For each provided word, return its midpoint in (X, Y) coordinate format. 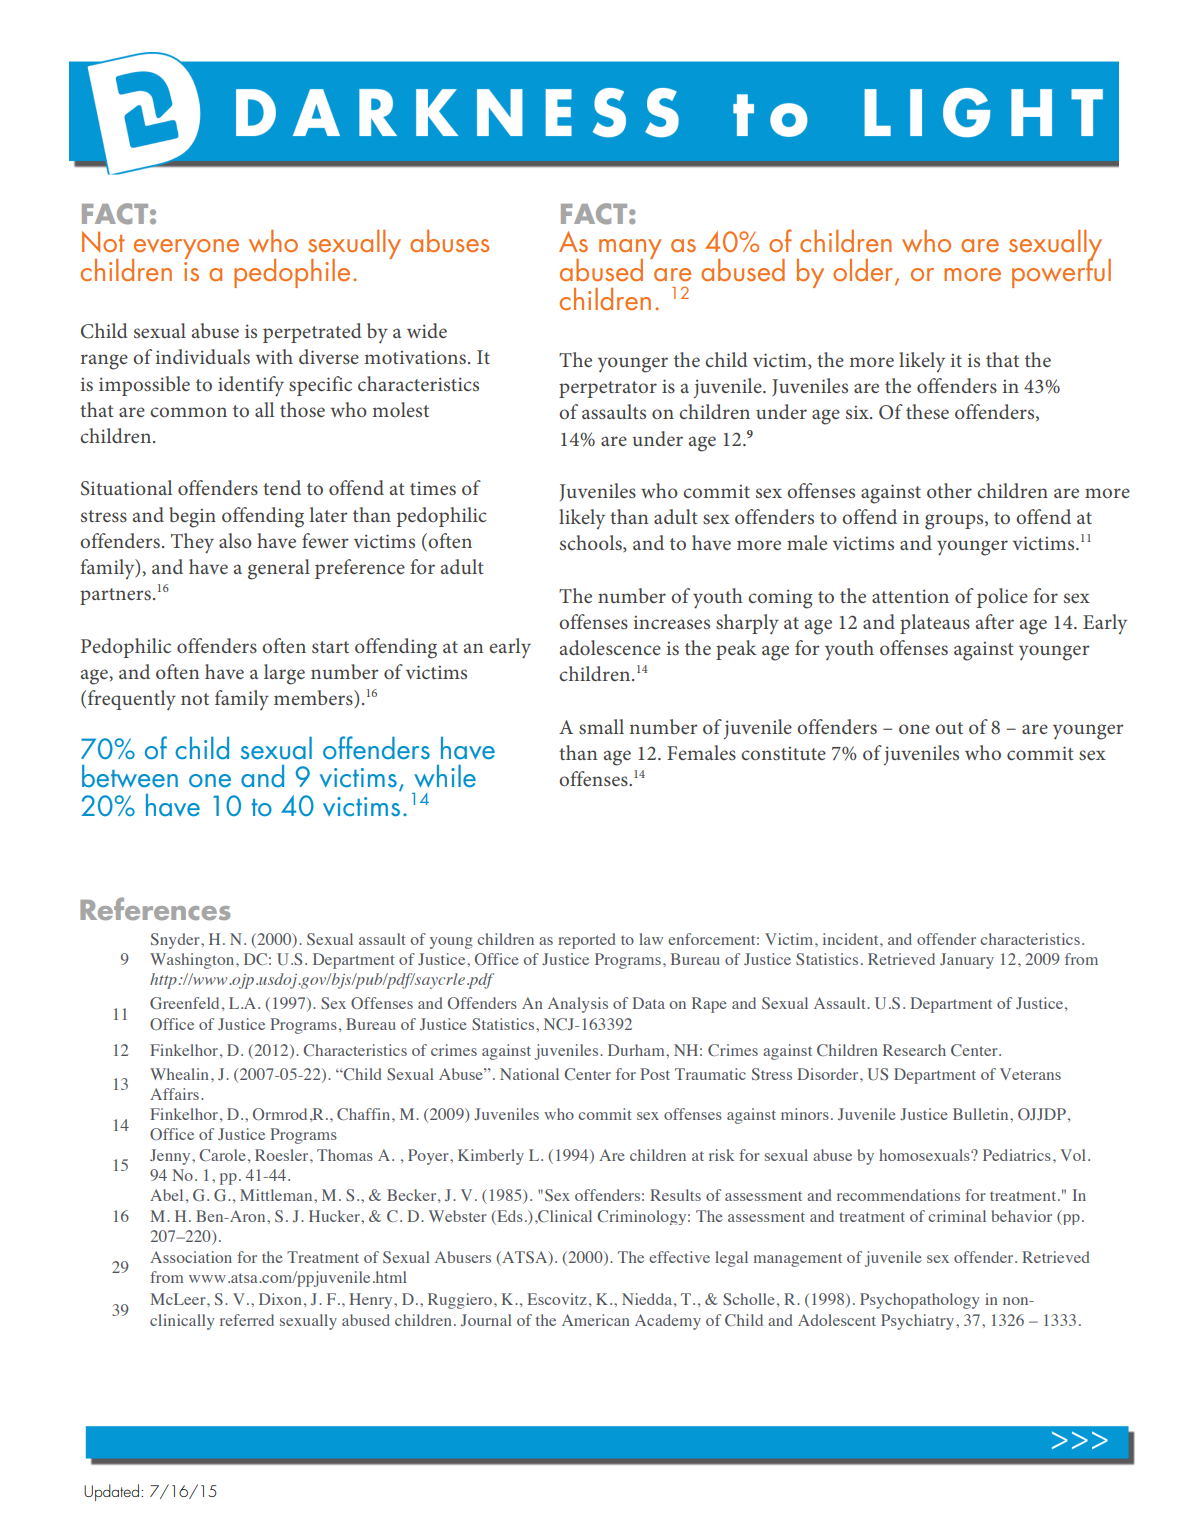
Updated (111, 1492)
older (864, 271)
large (284, 674)
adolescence (610, 647)
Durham (637, 1050)
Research (914, 1050)
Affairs (174, 1094)
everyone (185, 250)
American (596, 1320)
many (630, 250)
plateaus (935, 624)
